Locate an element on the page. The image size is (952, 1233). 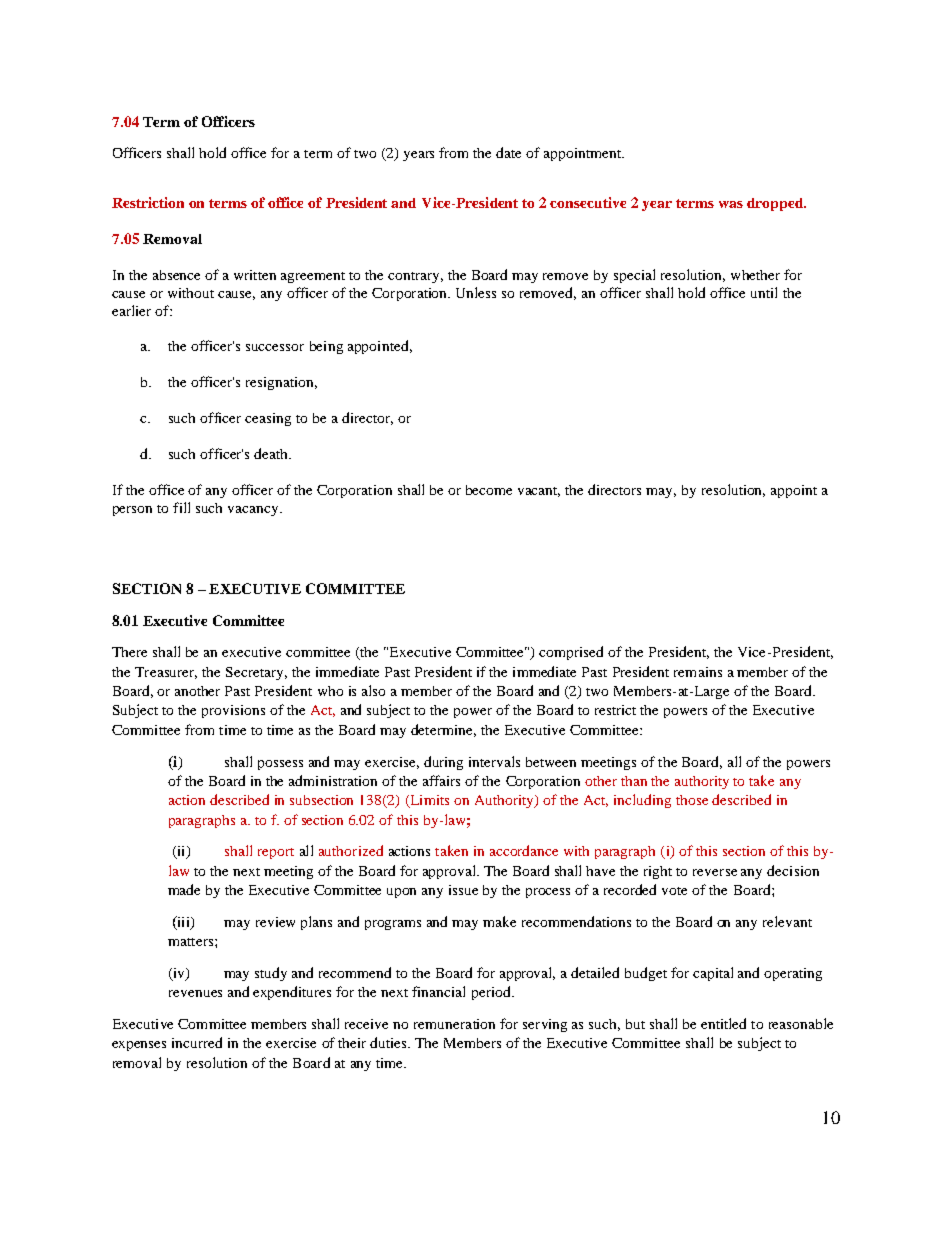
There is located at coordinates (129, 652).
